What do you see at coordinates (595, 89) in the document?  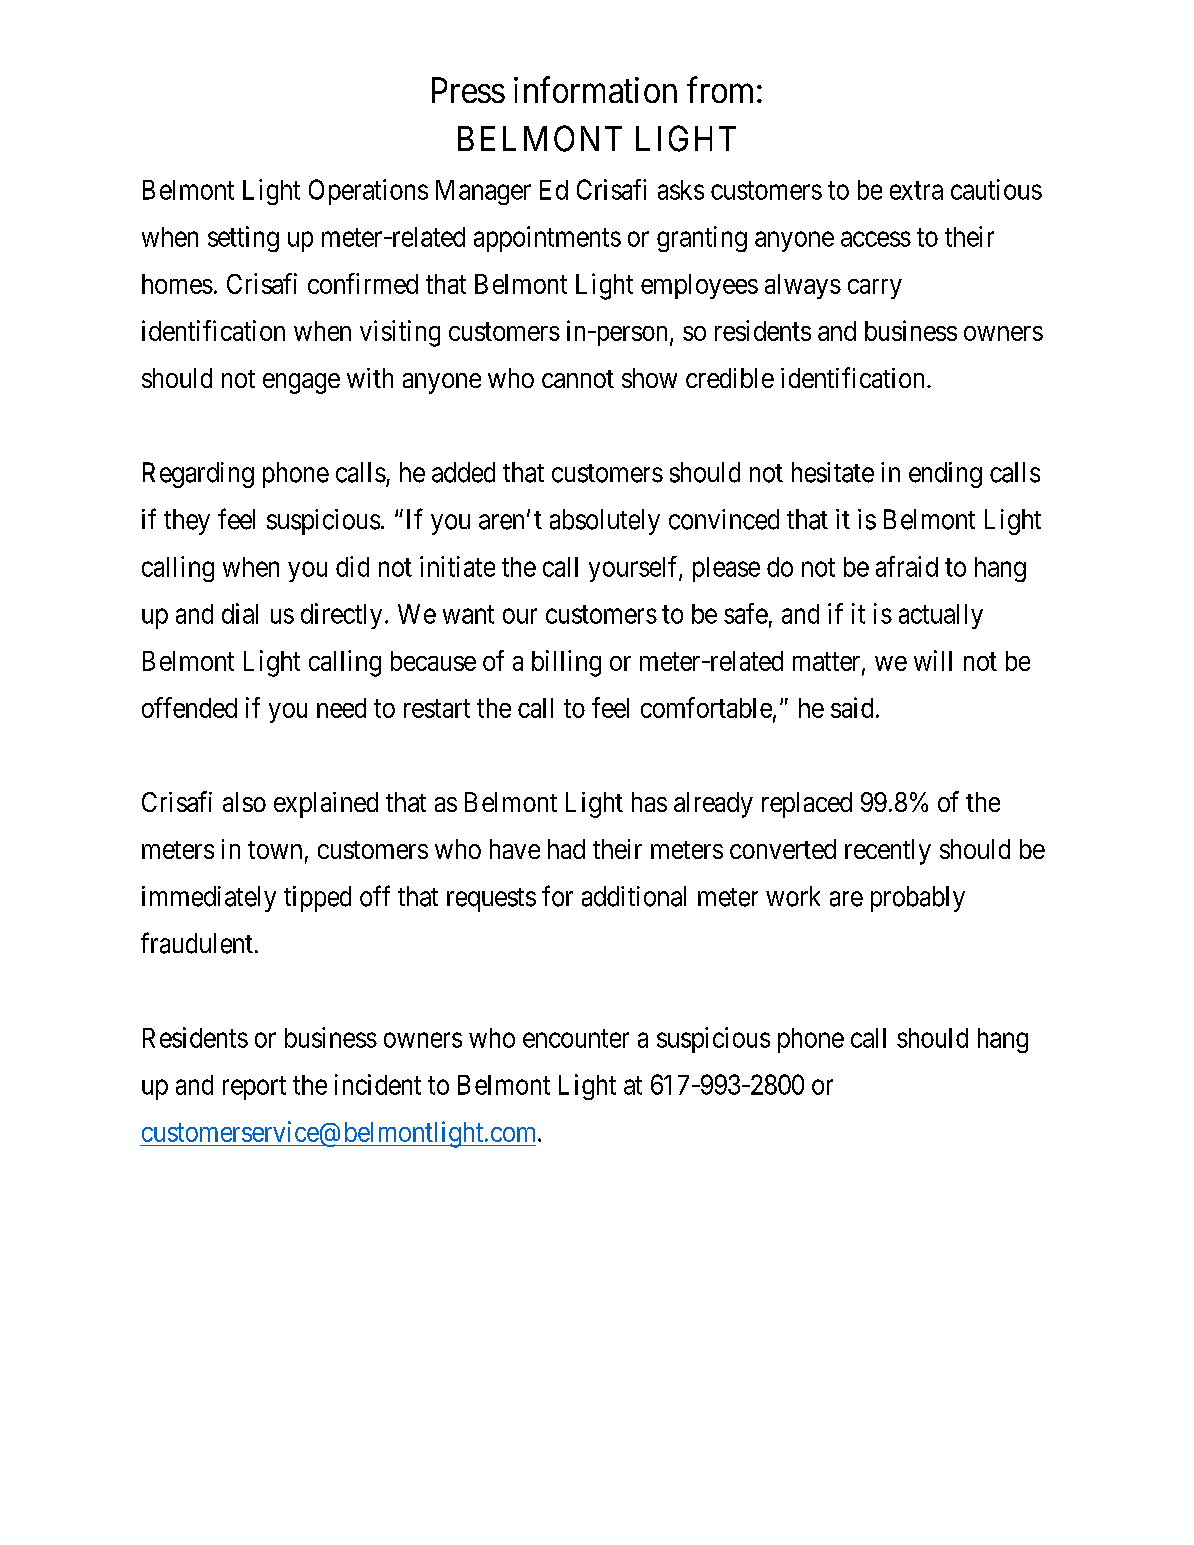 I see `information` at bounding box center [595, 89].
